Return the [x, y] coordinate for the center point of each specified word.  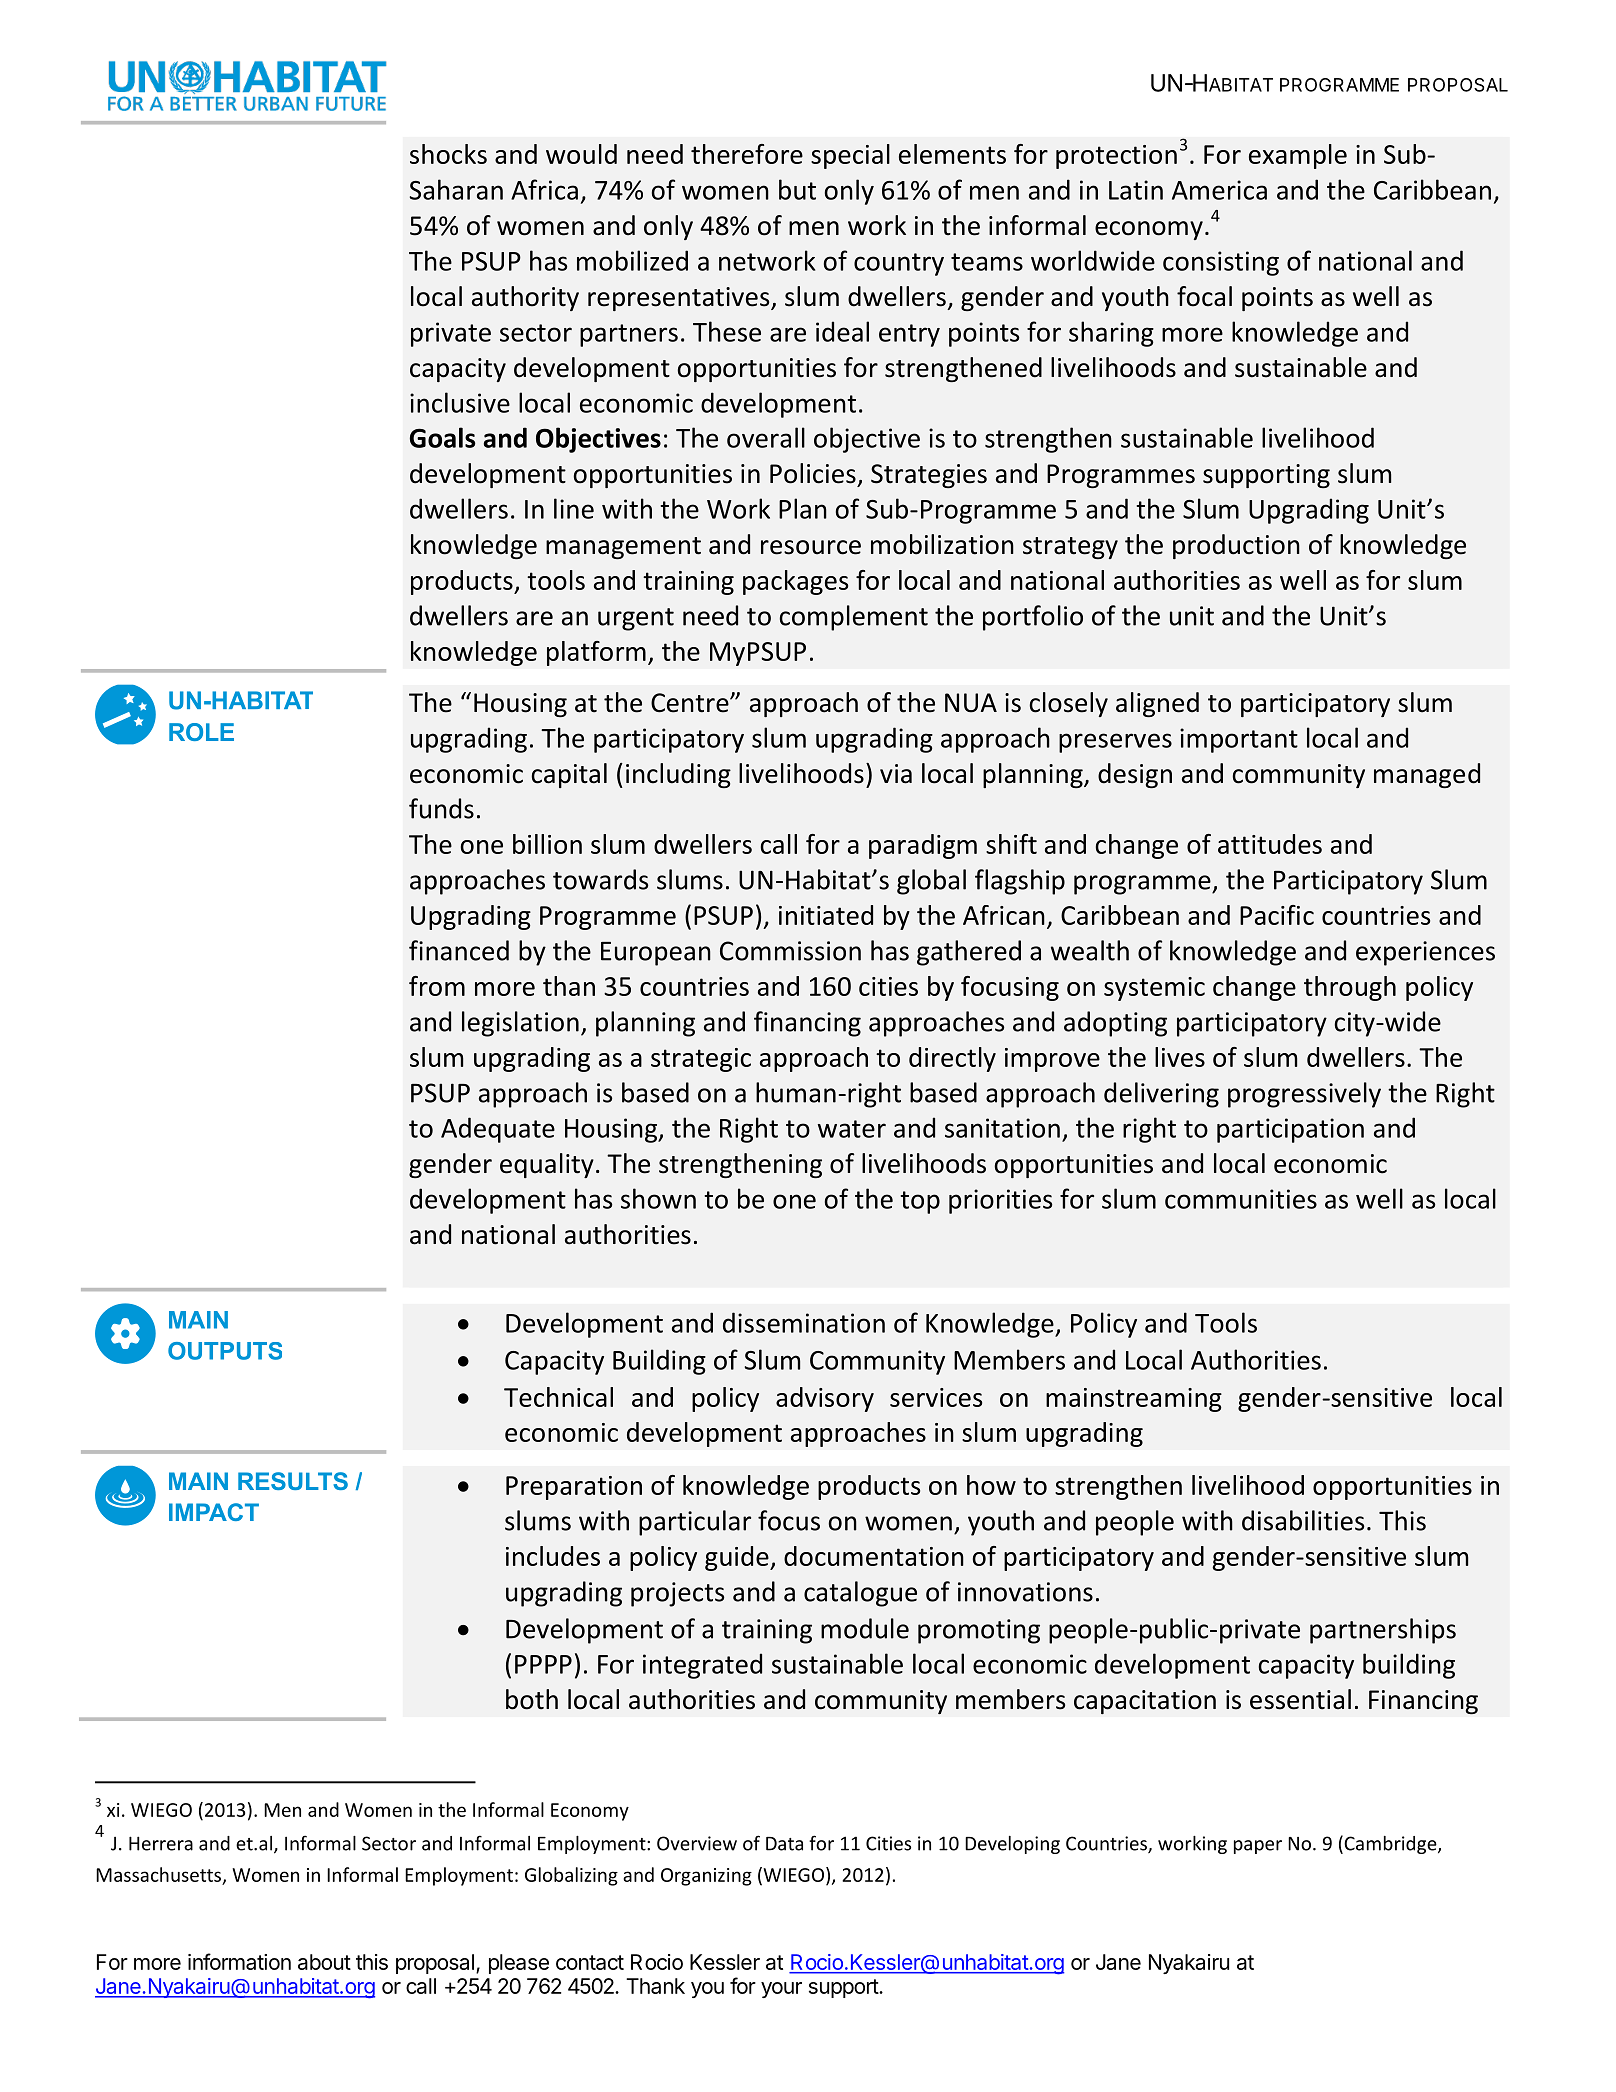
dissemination [804, 1322]
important [1239, 740]
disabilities [1303, 1520]
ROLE [201, 732]
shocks [448, 154]
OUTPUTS [225, 1351]
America [1219, 190]
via [896, 774]
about [324, 1962]
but [797, 189]
